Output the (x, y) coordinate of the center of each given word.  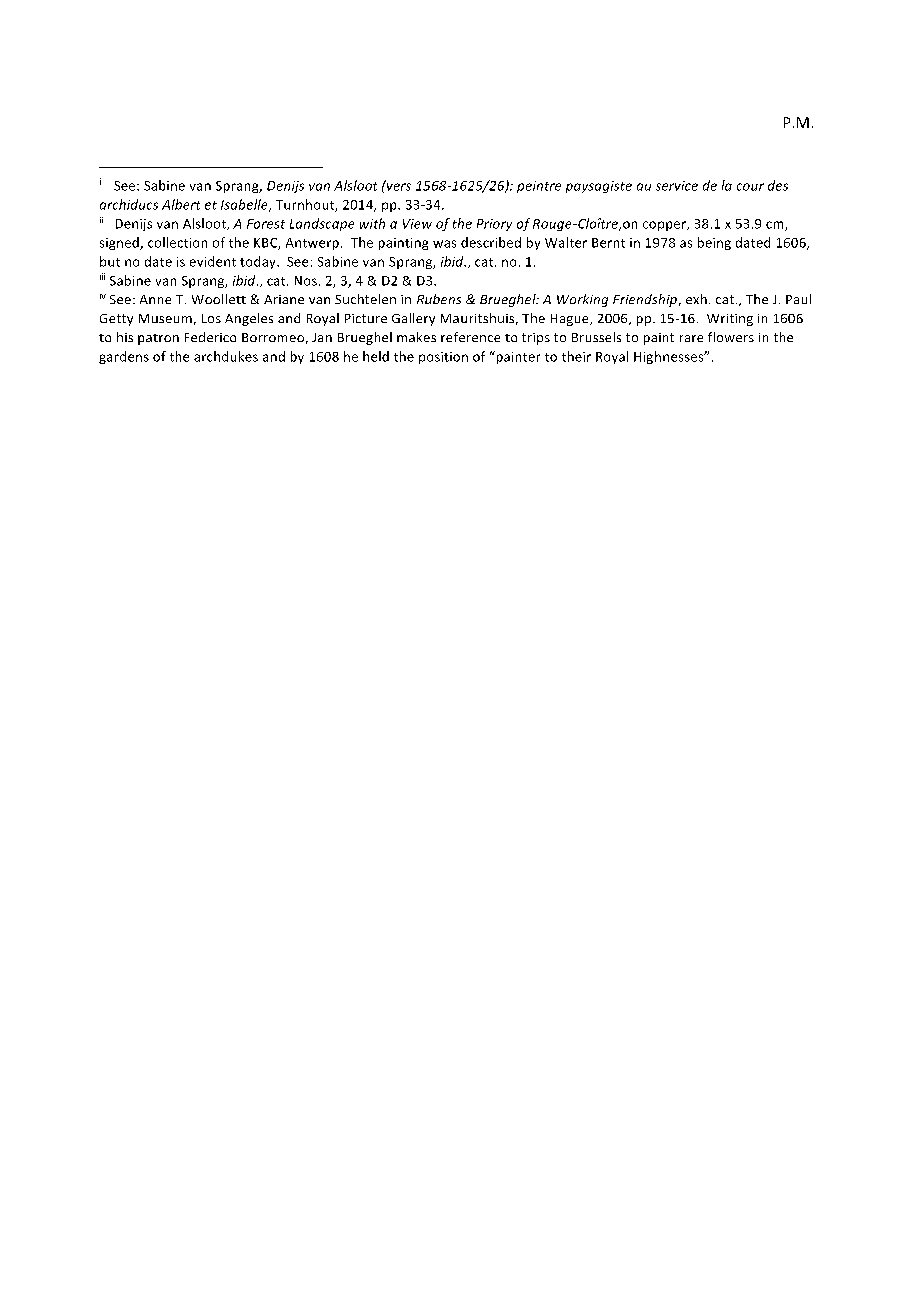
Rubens (439, 299)
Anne (155, 299)
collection (177, 242)
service (677, 186)
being (714, 243)
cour (750, 187)
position (443, 358)
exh (696, 299)
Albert (181, 204)
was (444, 244)
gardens (124, 357)
